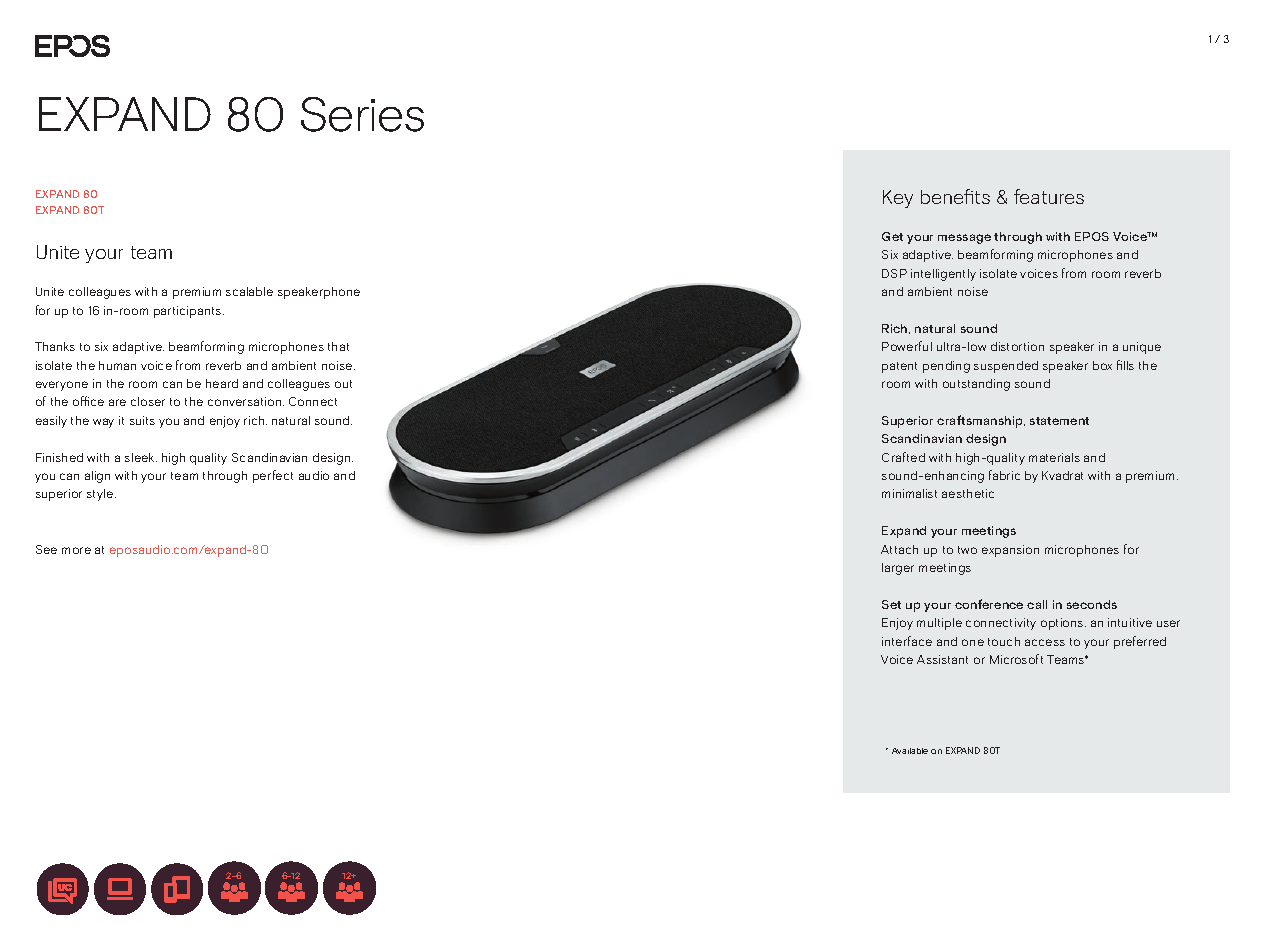  I want to click on statement, so click(1059, 421).
